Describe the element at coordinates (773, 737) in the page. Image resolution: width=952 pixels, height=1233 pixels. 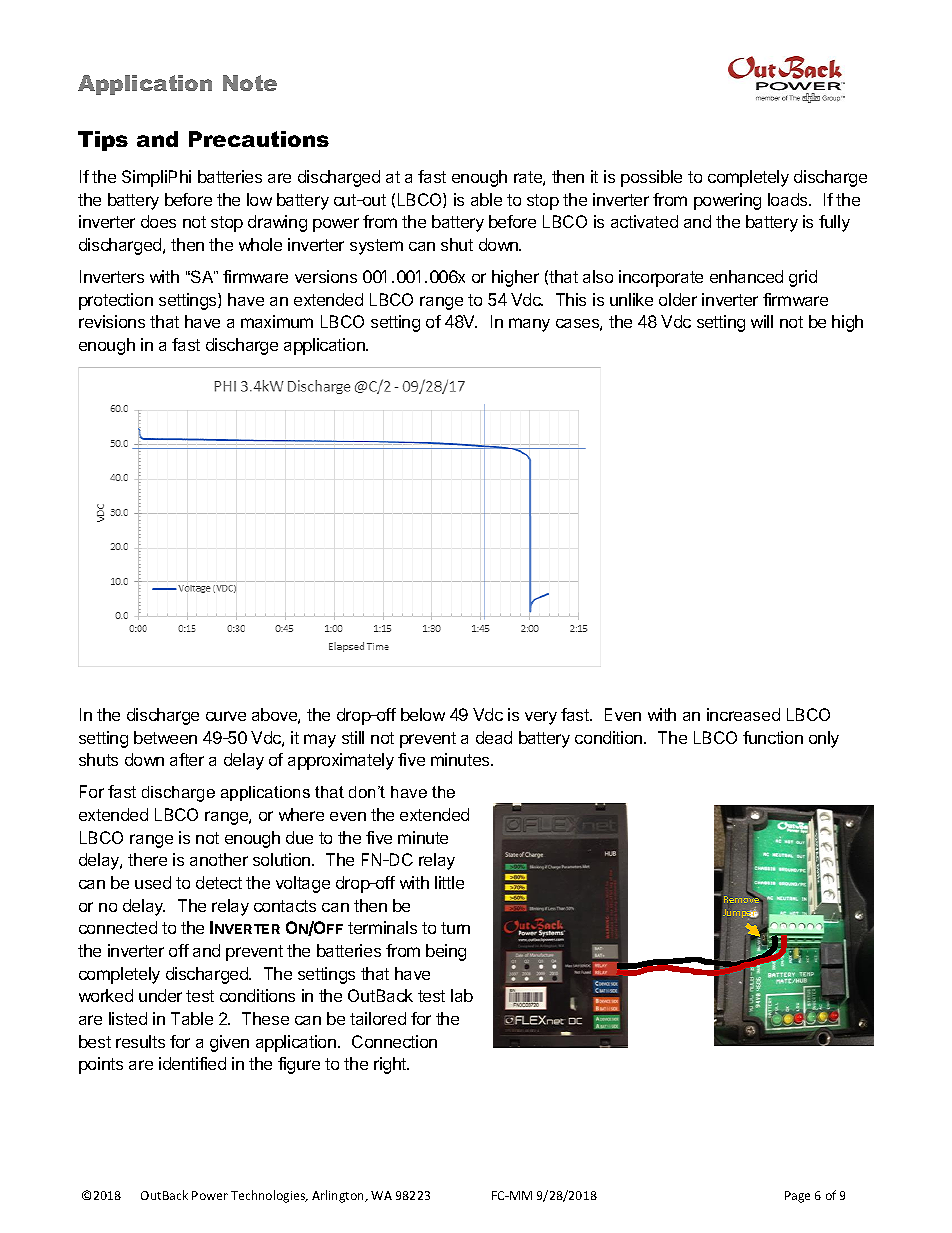
I see `function` at that location.
